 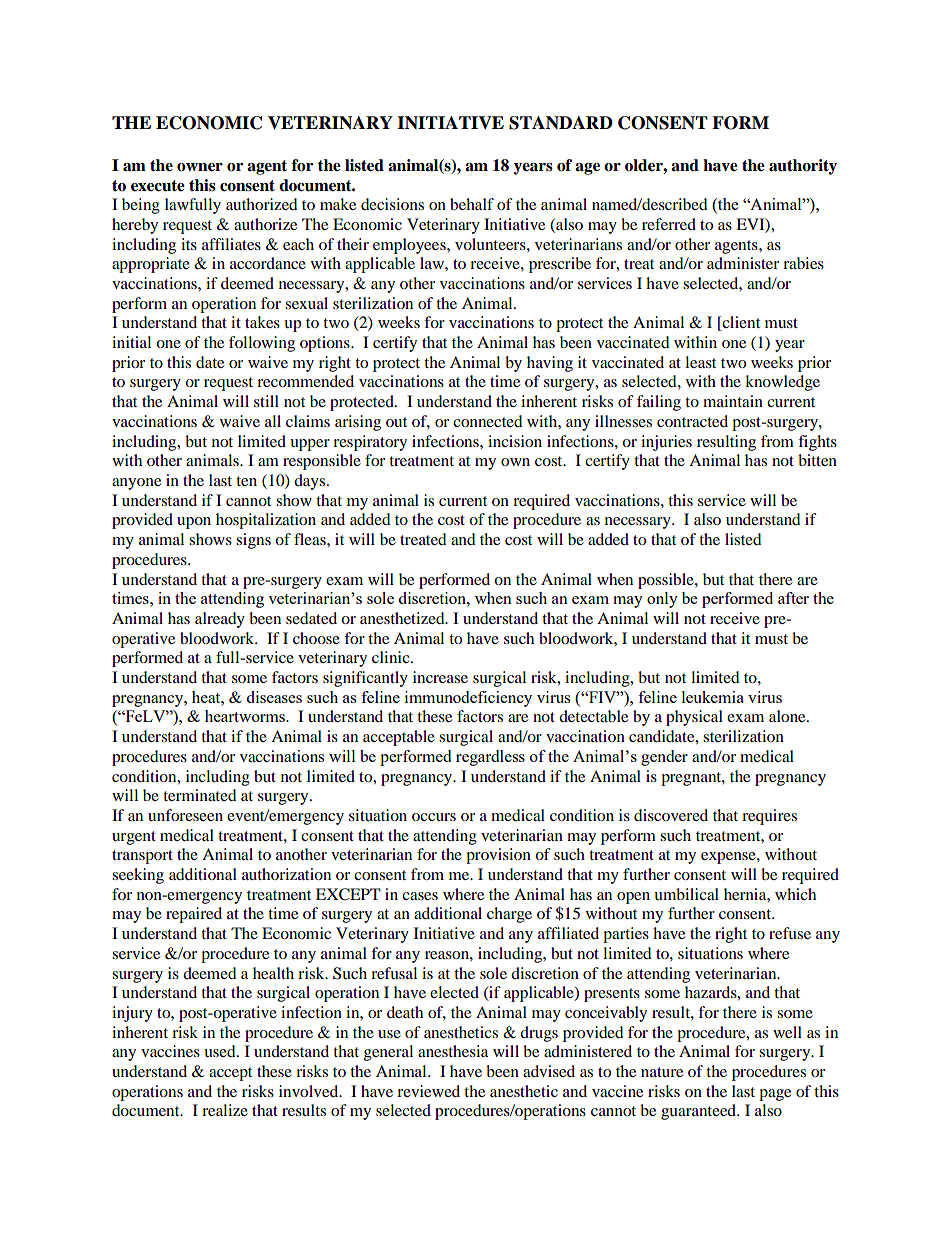 I want to click on charge, so click(x=509, y=915).
